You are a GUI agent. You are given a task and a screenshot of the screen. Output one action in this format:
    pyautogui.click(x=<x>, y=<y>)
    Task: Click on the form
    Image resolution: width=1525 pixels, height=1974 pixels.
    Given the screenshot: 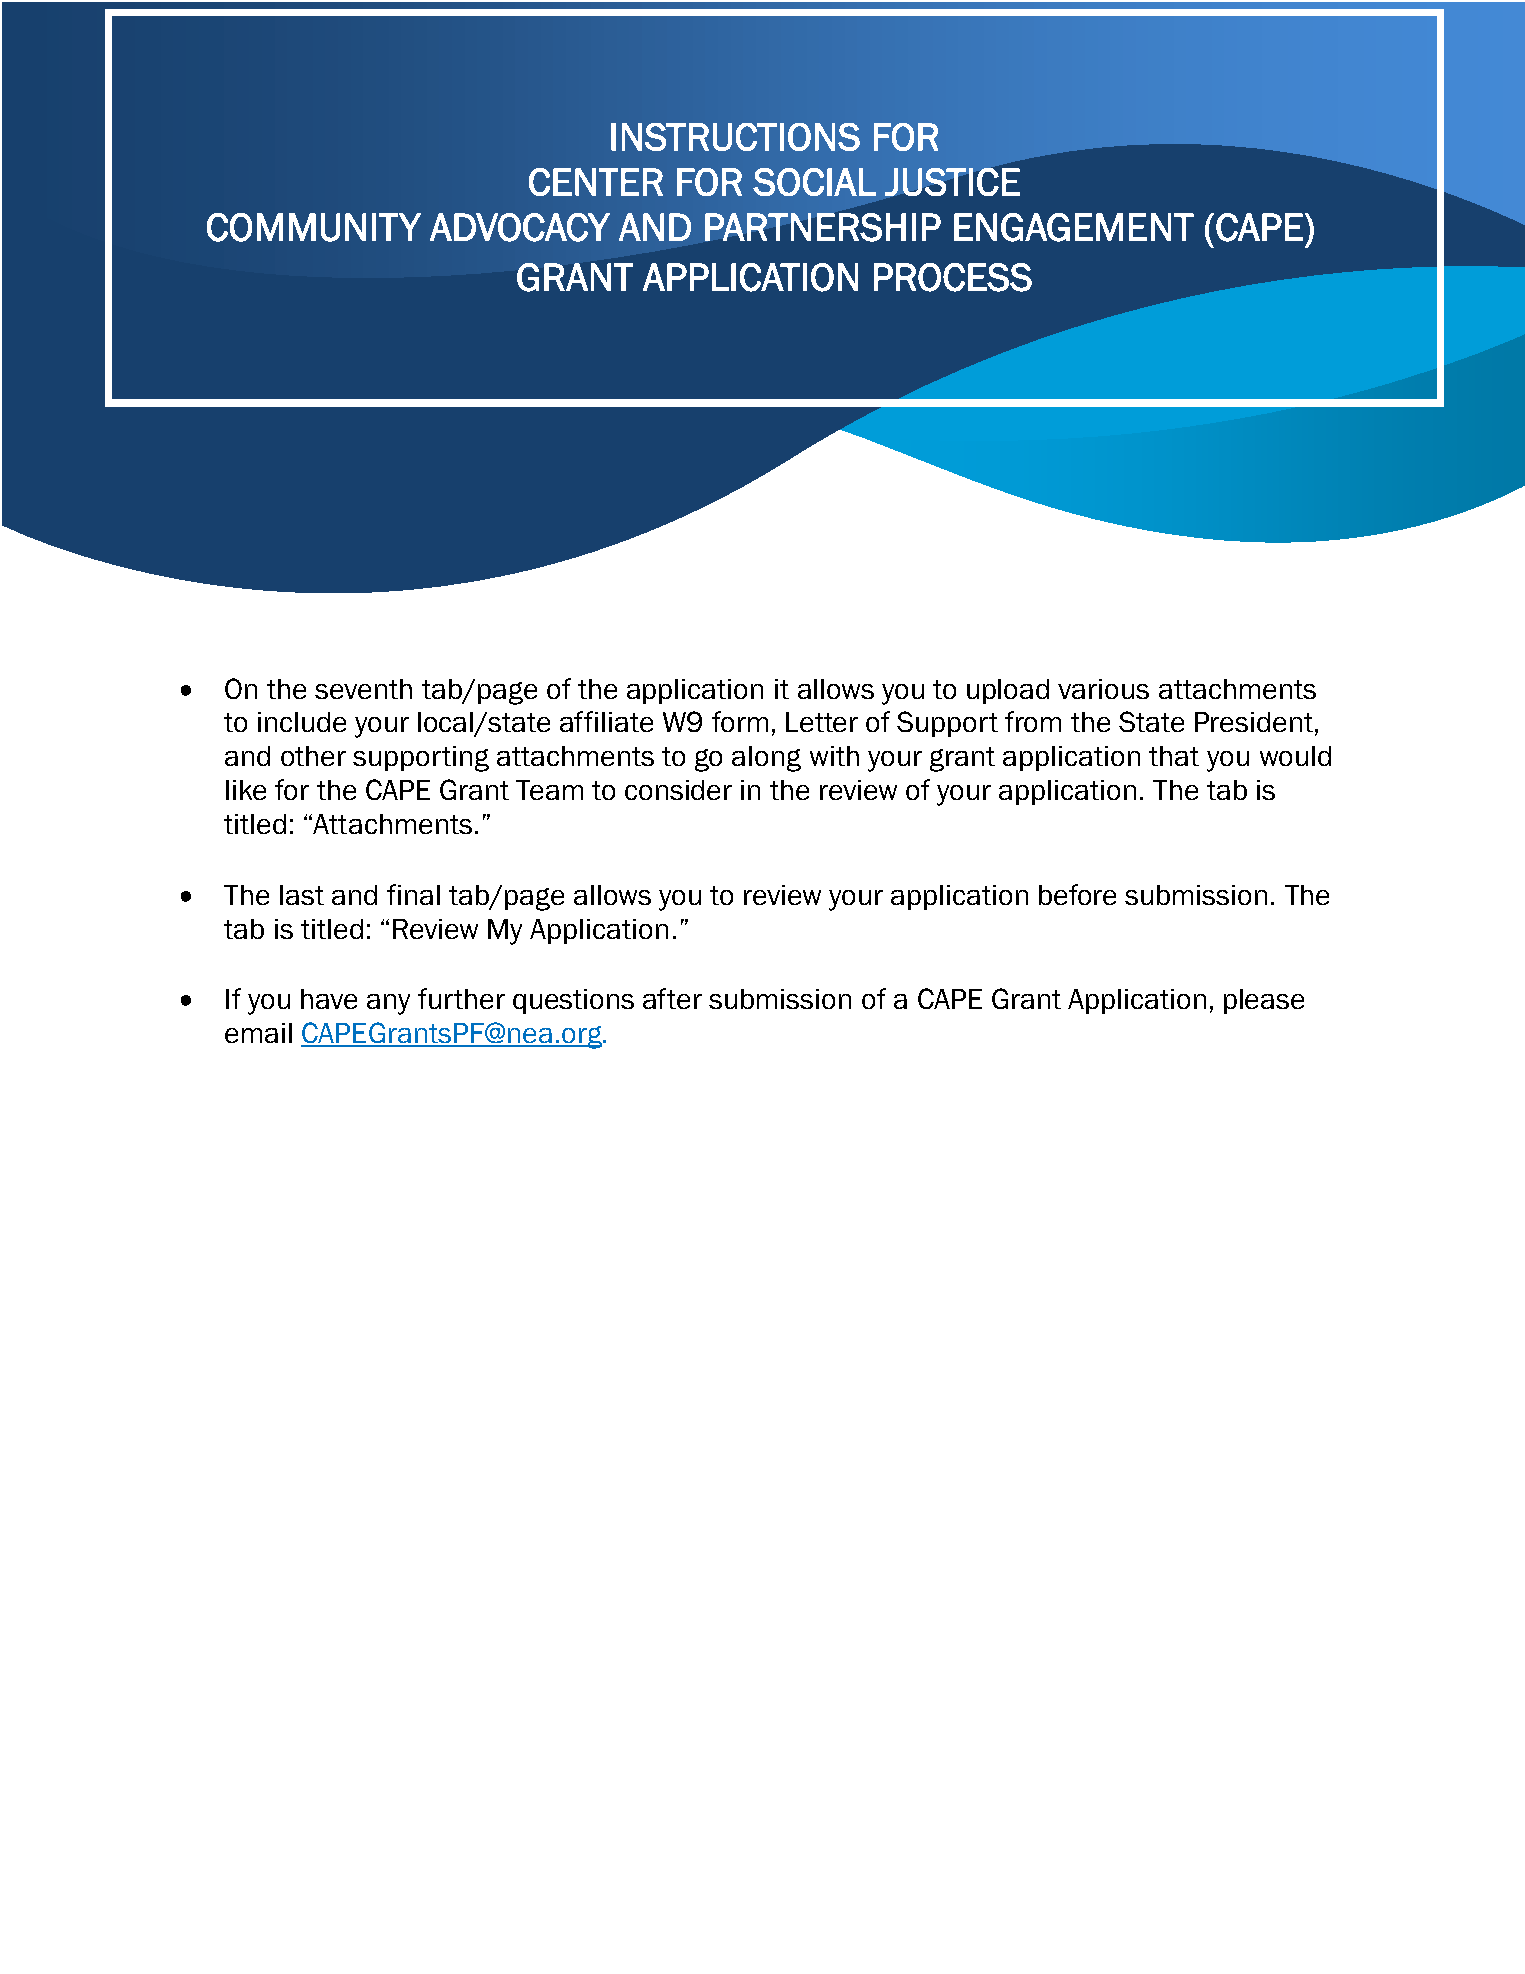 What is the action you would take?
    pyautogui.click(x=740, y=721)
